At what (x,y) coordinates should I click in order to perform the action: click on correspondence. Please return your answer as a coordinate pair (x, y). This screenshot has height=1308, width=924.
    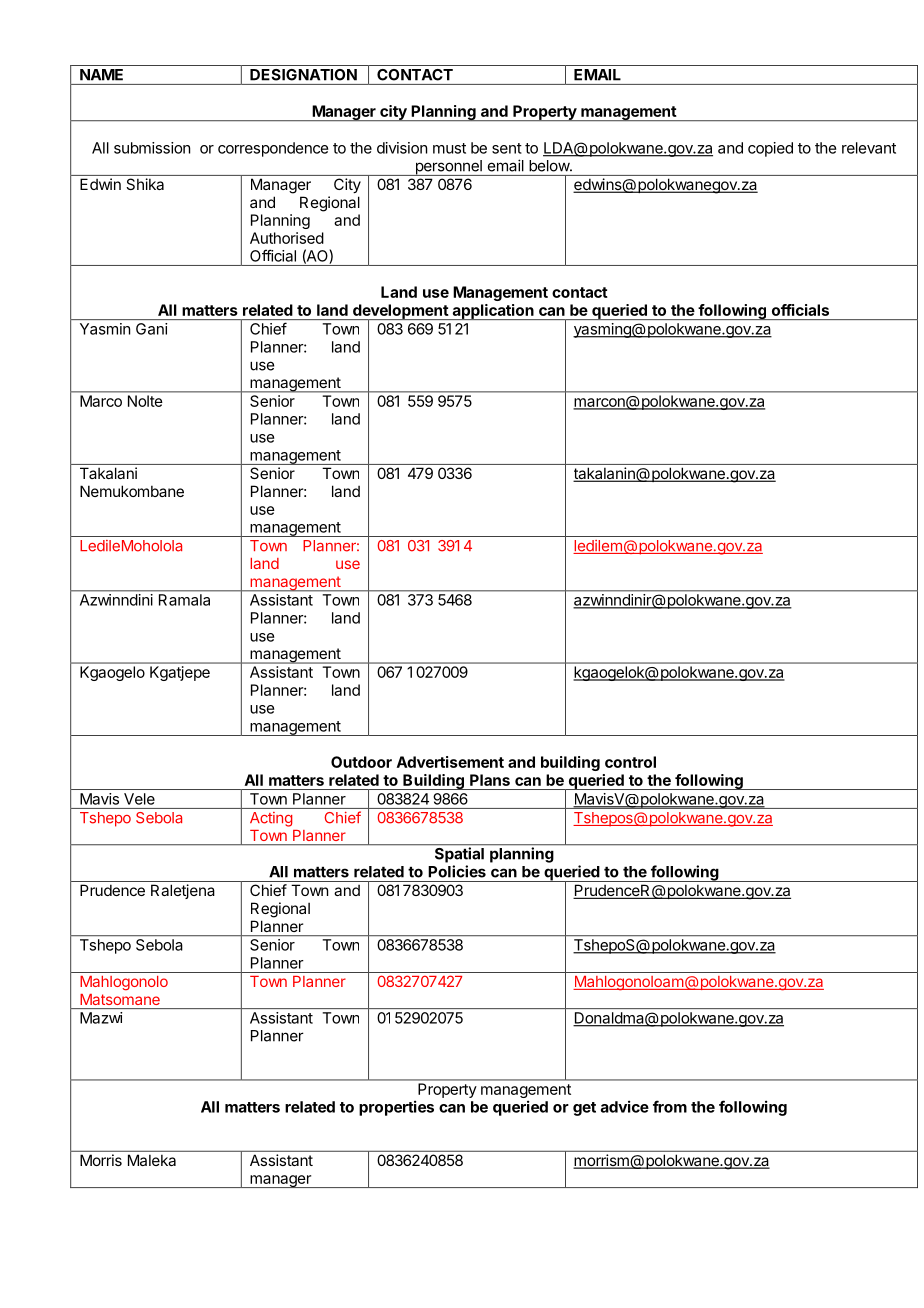
    Looking at the image, I should click on (273, 149).
